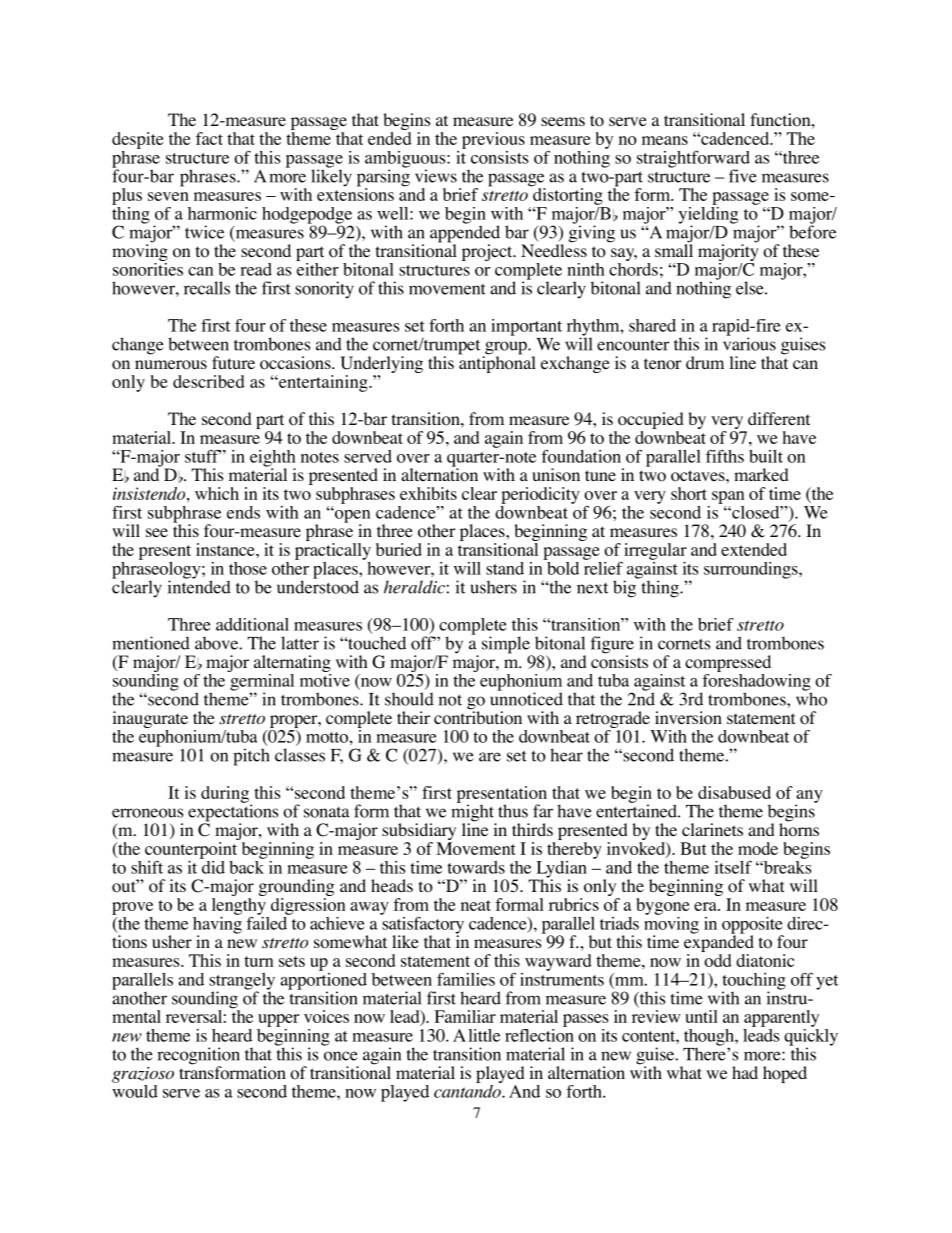 The image size is (952, 1233). Describe the element at coordinates (473, 813) in the screenshot. I see `might` at that location.
